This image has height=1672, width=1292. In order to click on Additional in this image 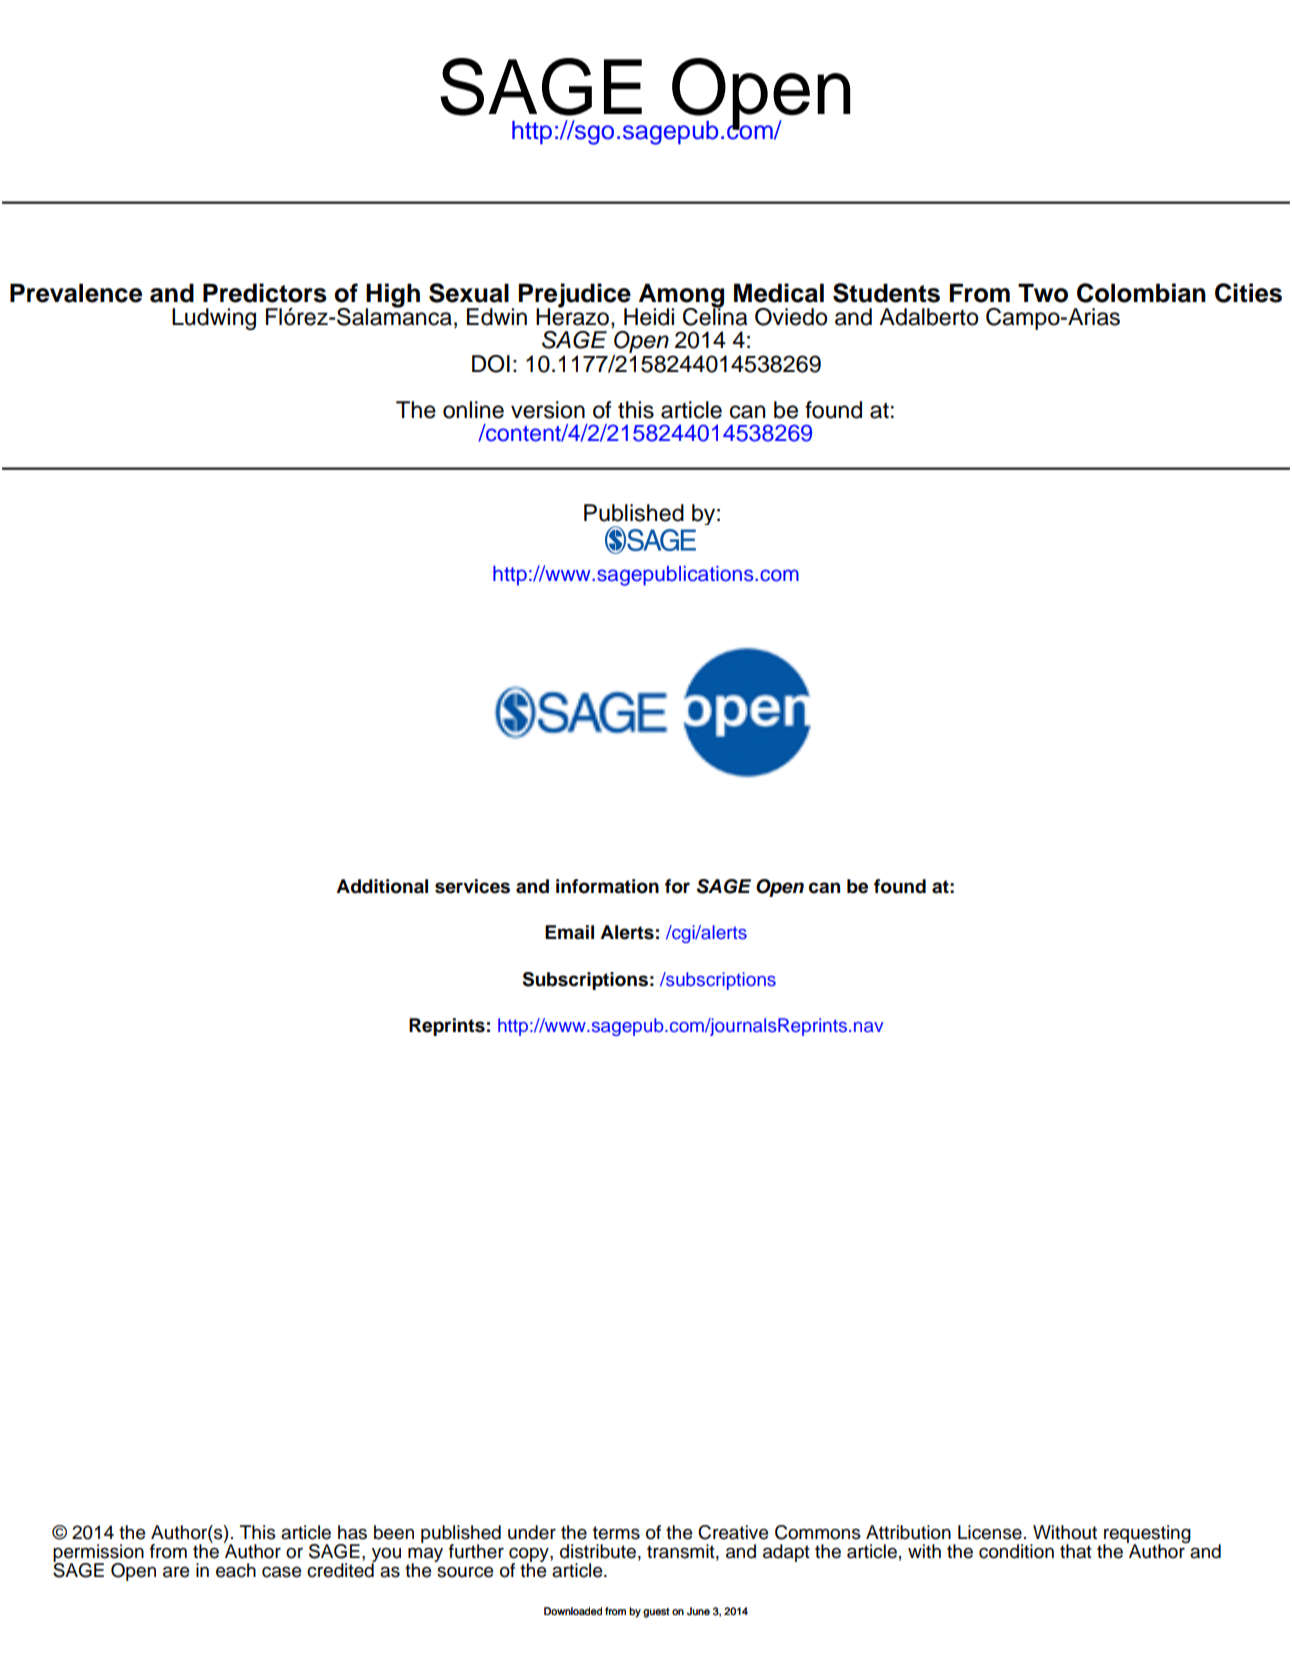, I will do `click(382, 886)`.
